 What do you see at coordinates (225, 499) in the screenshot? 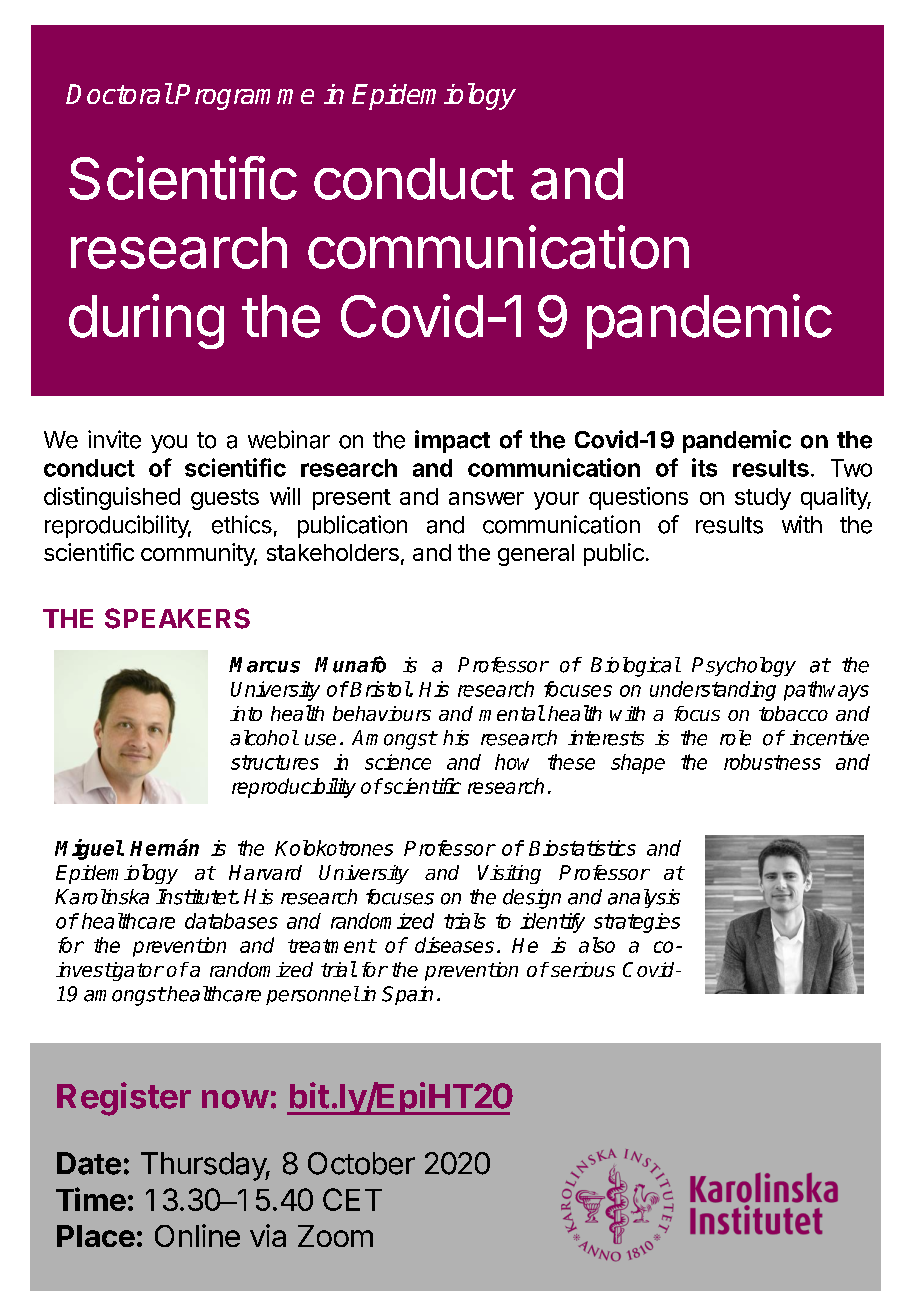
I see `guests` at bounding box center [225, 499].
